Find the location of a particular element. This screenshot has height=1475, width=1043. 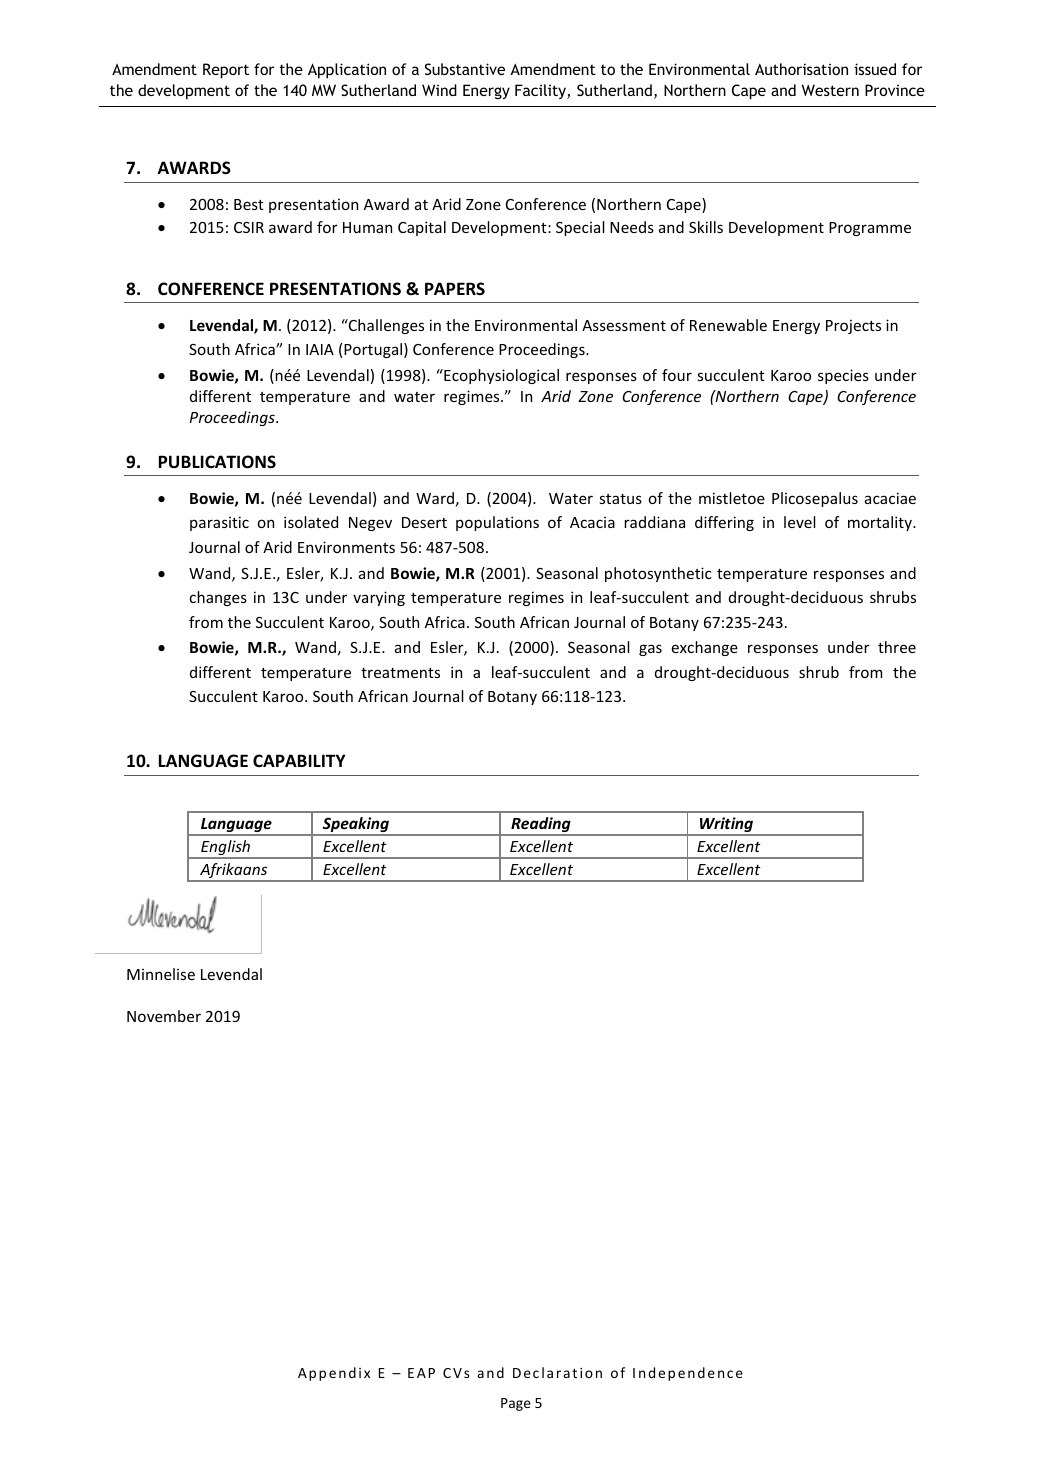

Writing is located at coordinates (727, 826).
